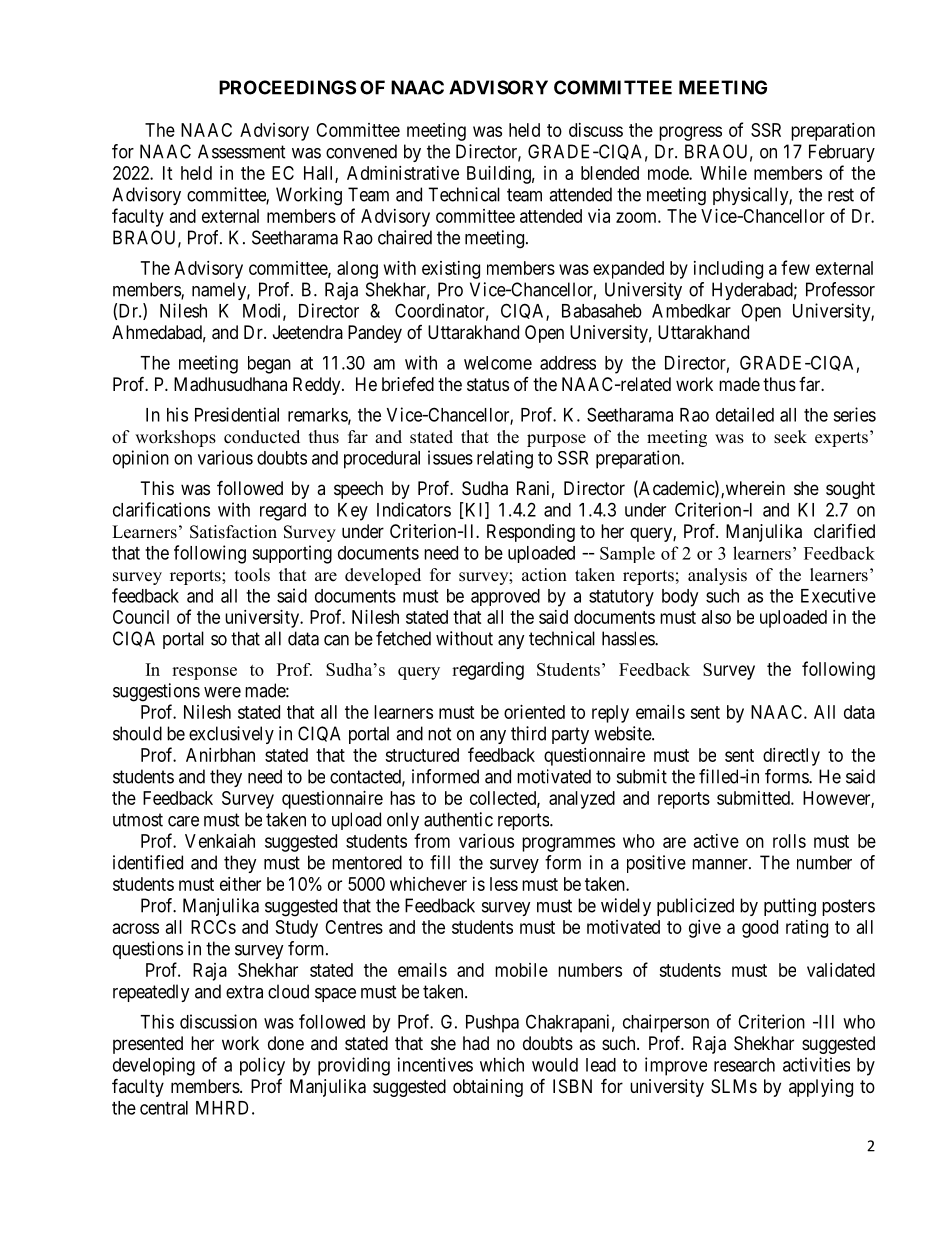 The height and width of the page is (1233, 952). Describe the element at coordinates (242, 151) in the page. I see `Assessment` at that location.
